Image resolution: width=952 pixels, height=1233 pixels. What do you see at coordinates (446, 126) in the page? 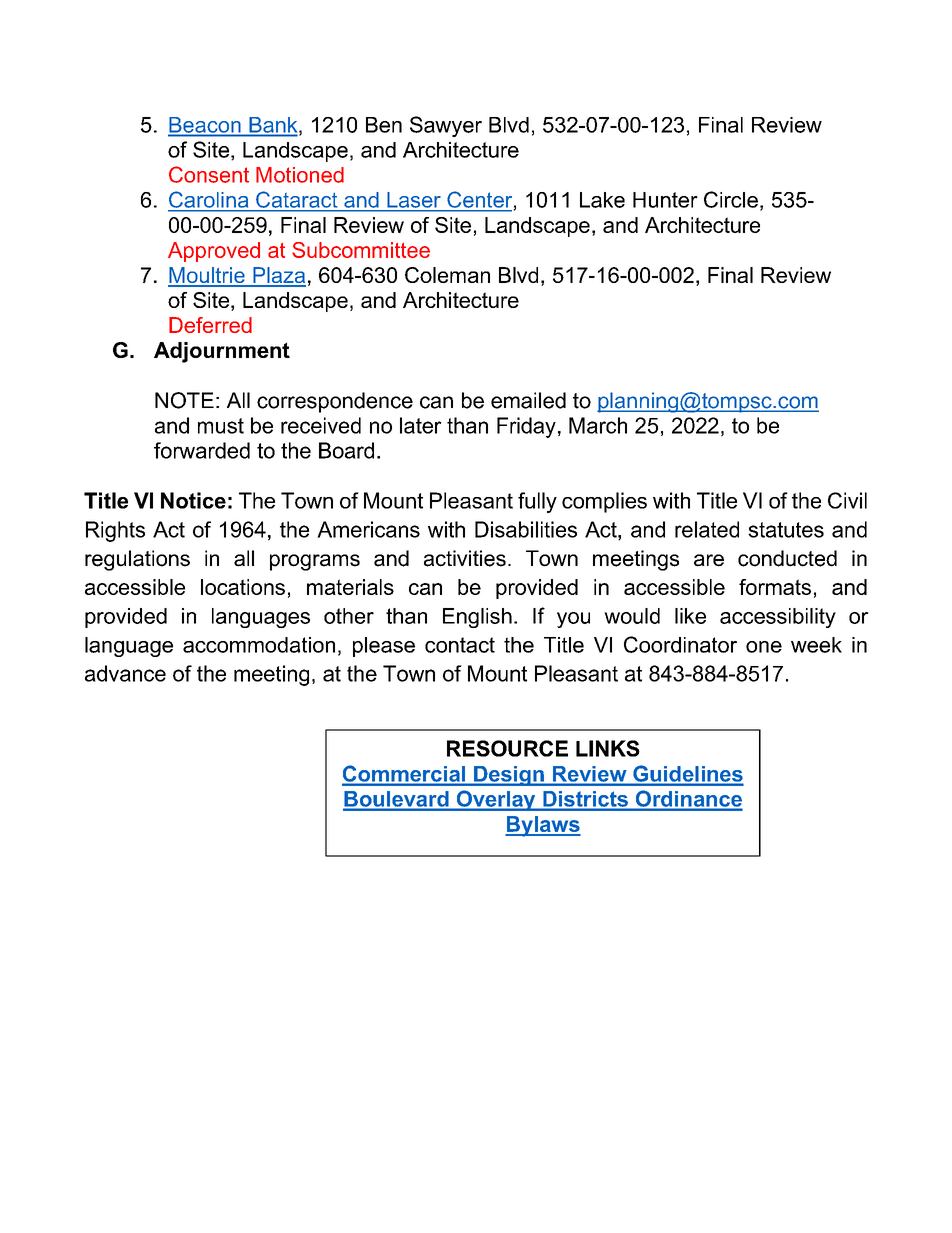
I see `Sawyer` at bounding box center [446, 126].
